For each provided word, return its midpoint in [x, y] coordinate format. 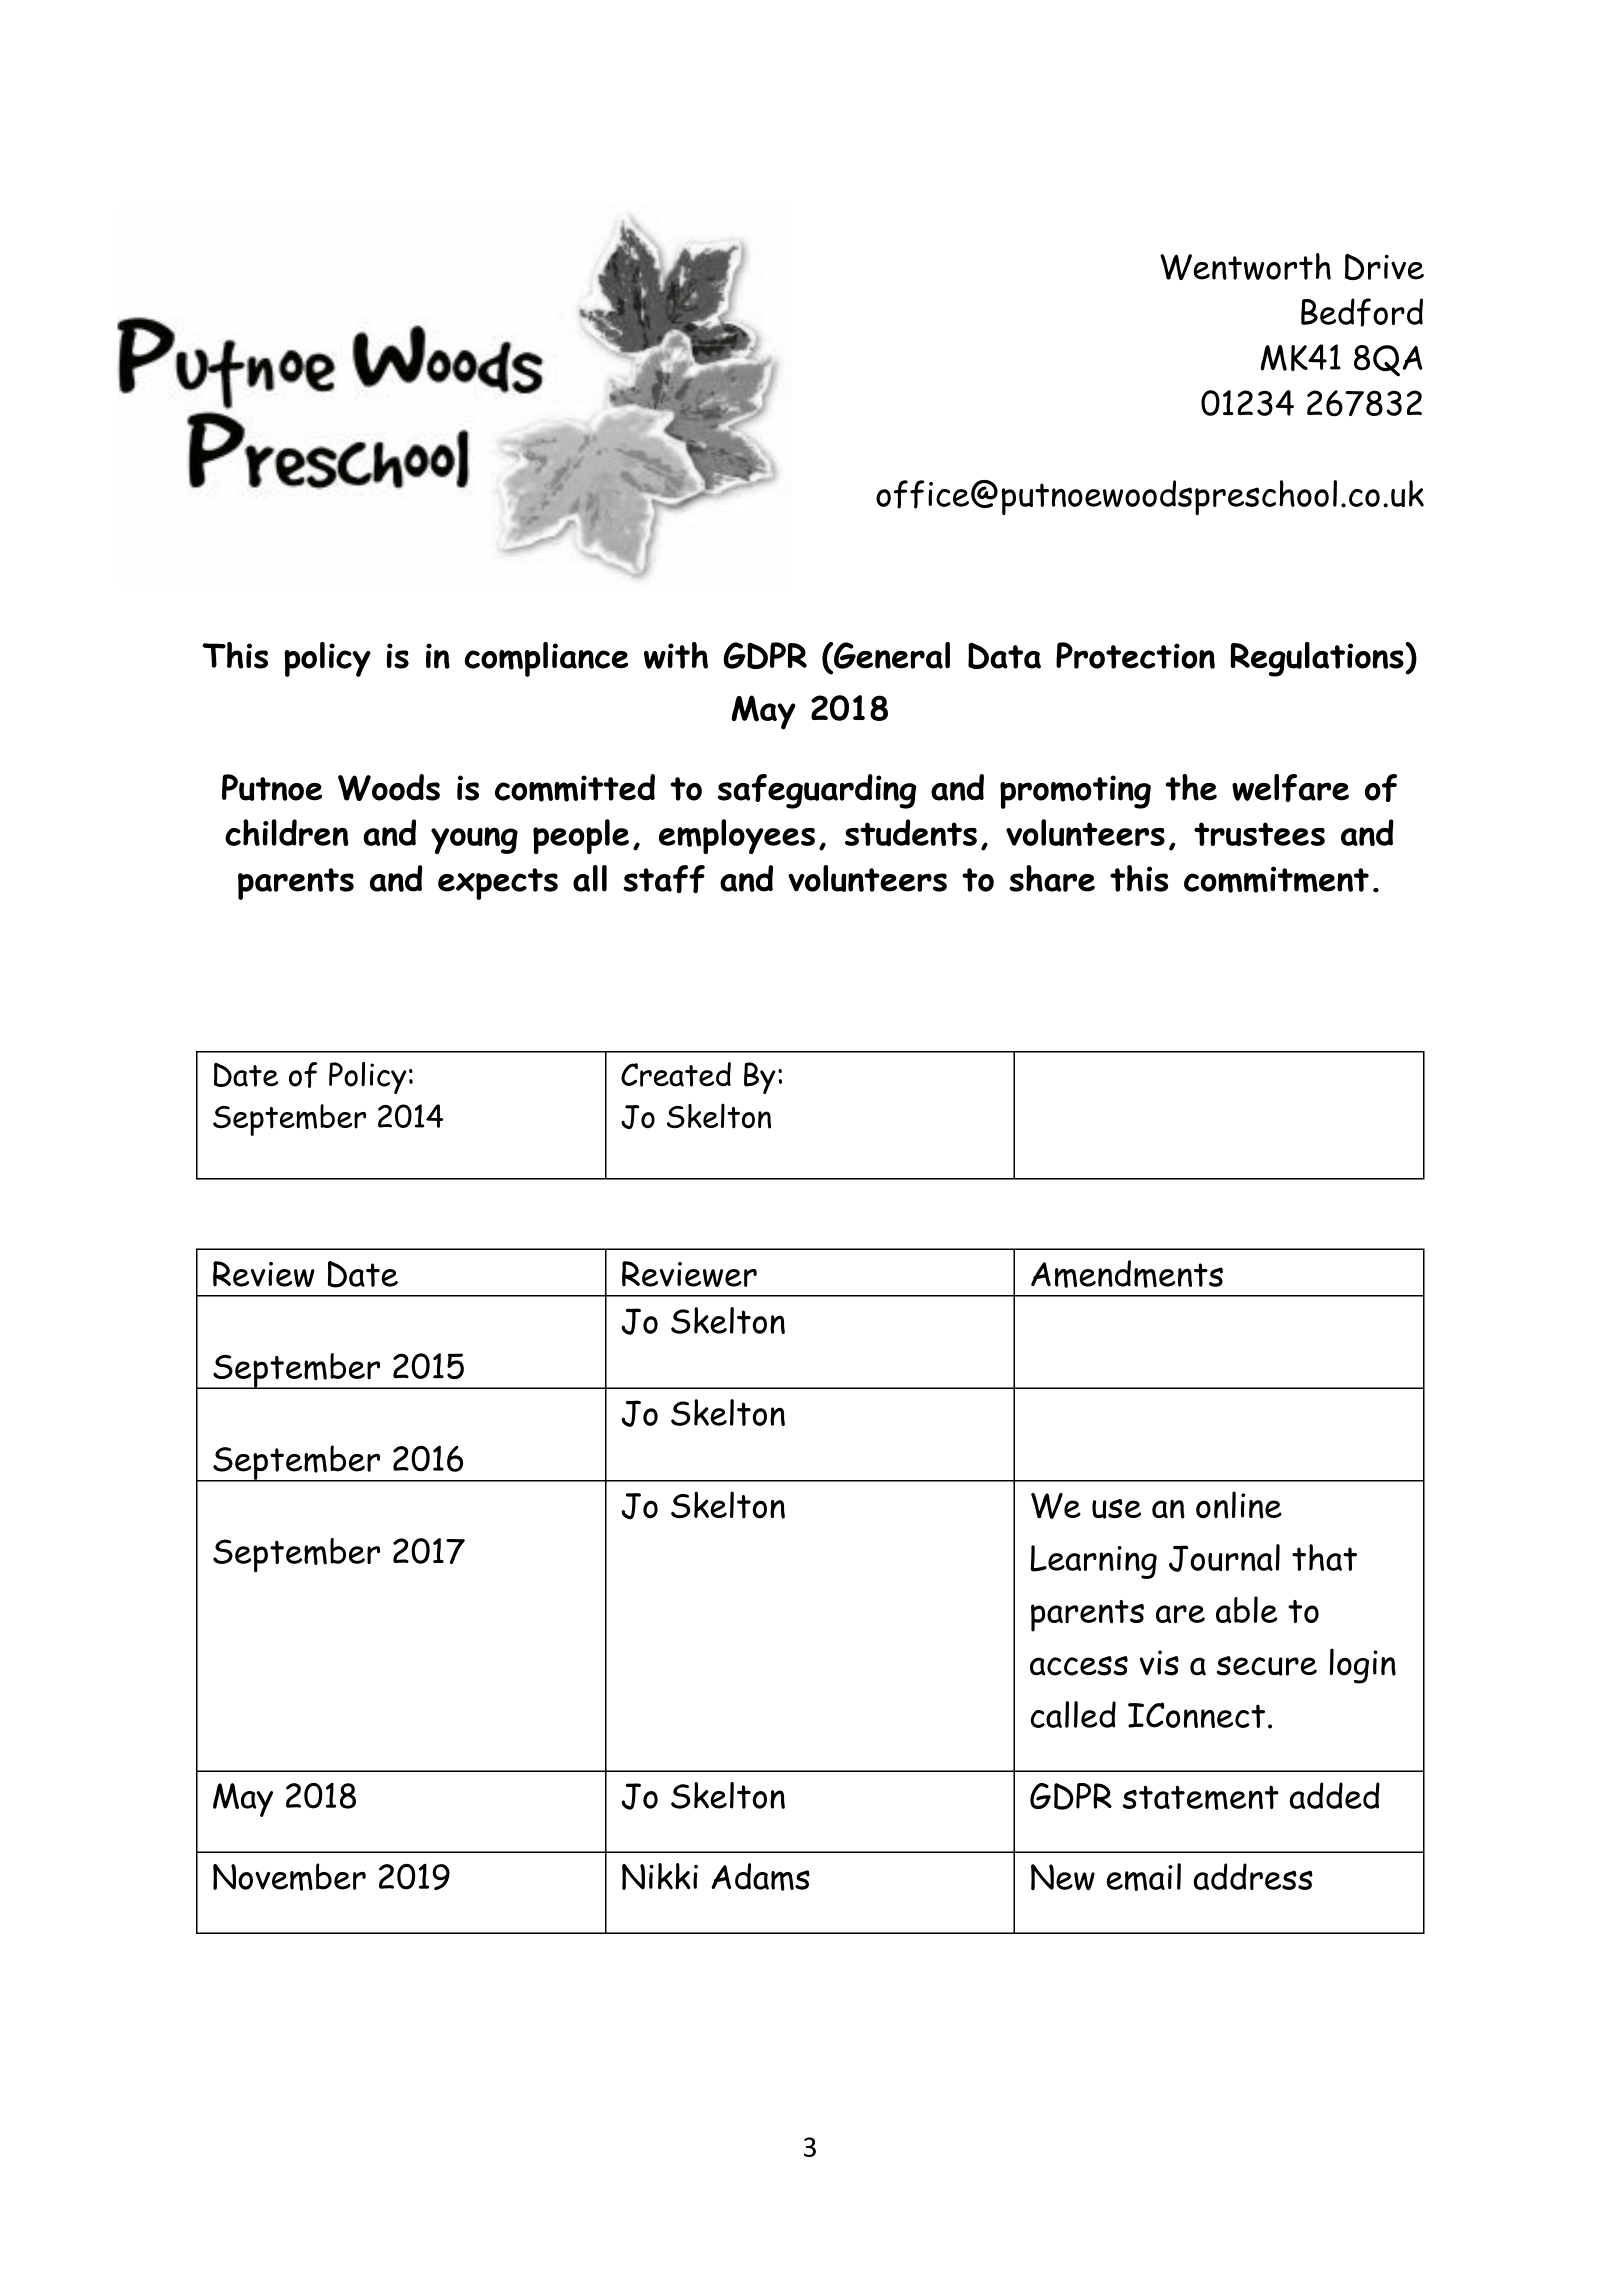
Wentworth [1245, 266]
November [289, 1877]
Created [676, 1074]
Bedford [1362, 312]
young [474, 840]
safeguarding [816, 791]
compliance [546, 659]
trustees [1259, 834]
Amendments [1127, 1274]
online [1239, 1505]
